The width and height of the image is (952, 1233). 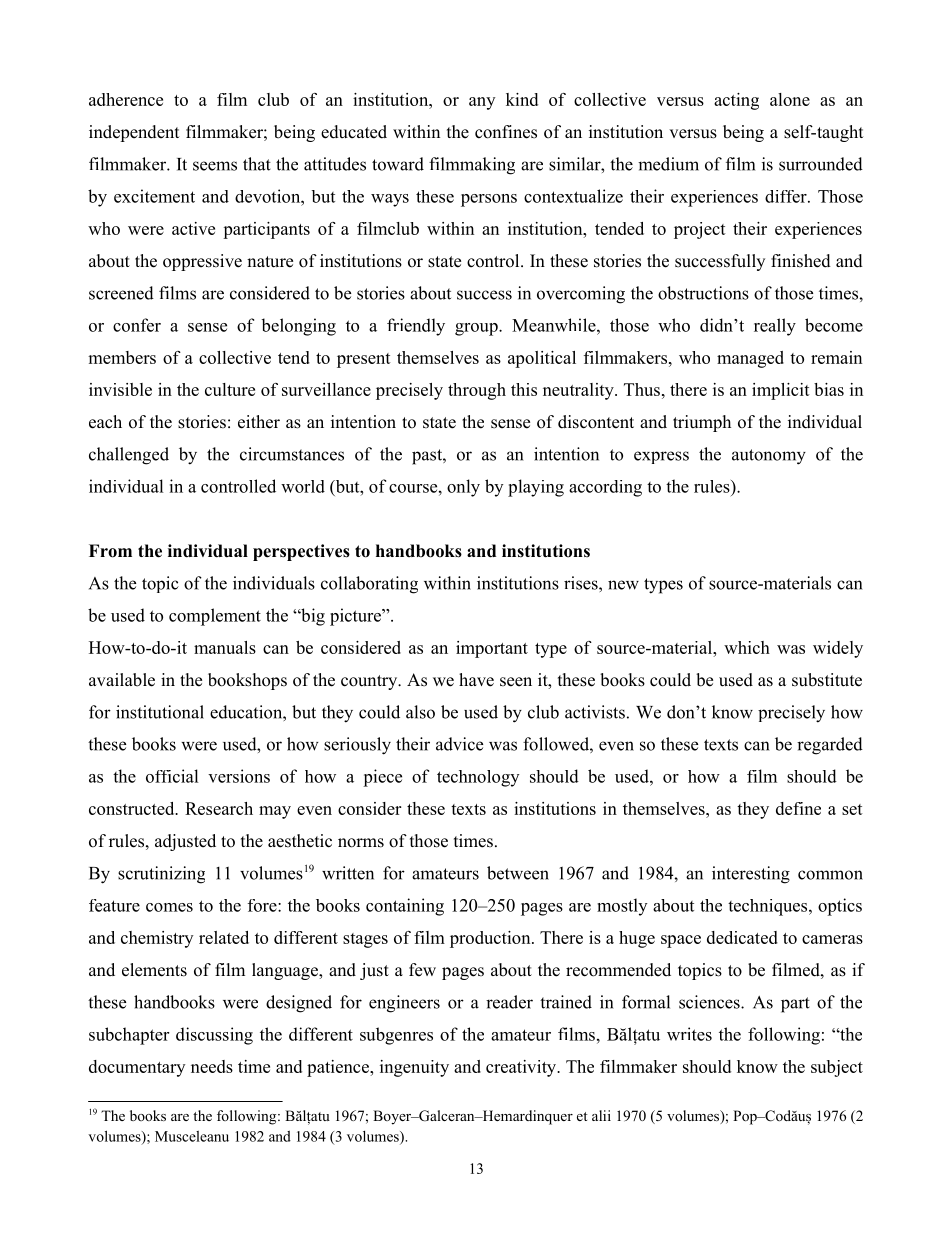 What do you see at coordinates (798, 808) in the image?
I see `define` at bounding box center [798, 808].
